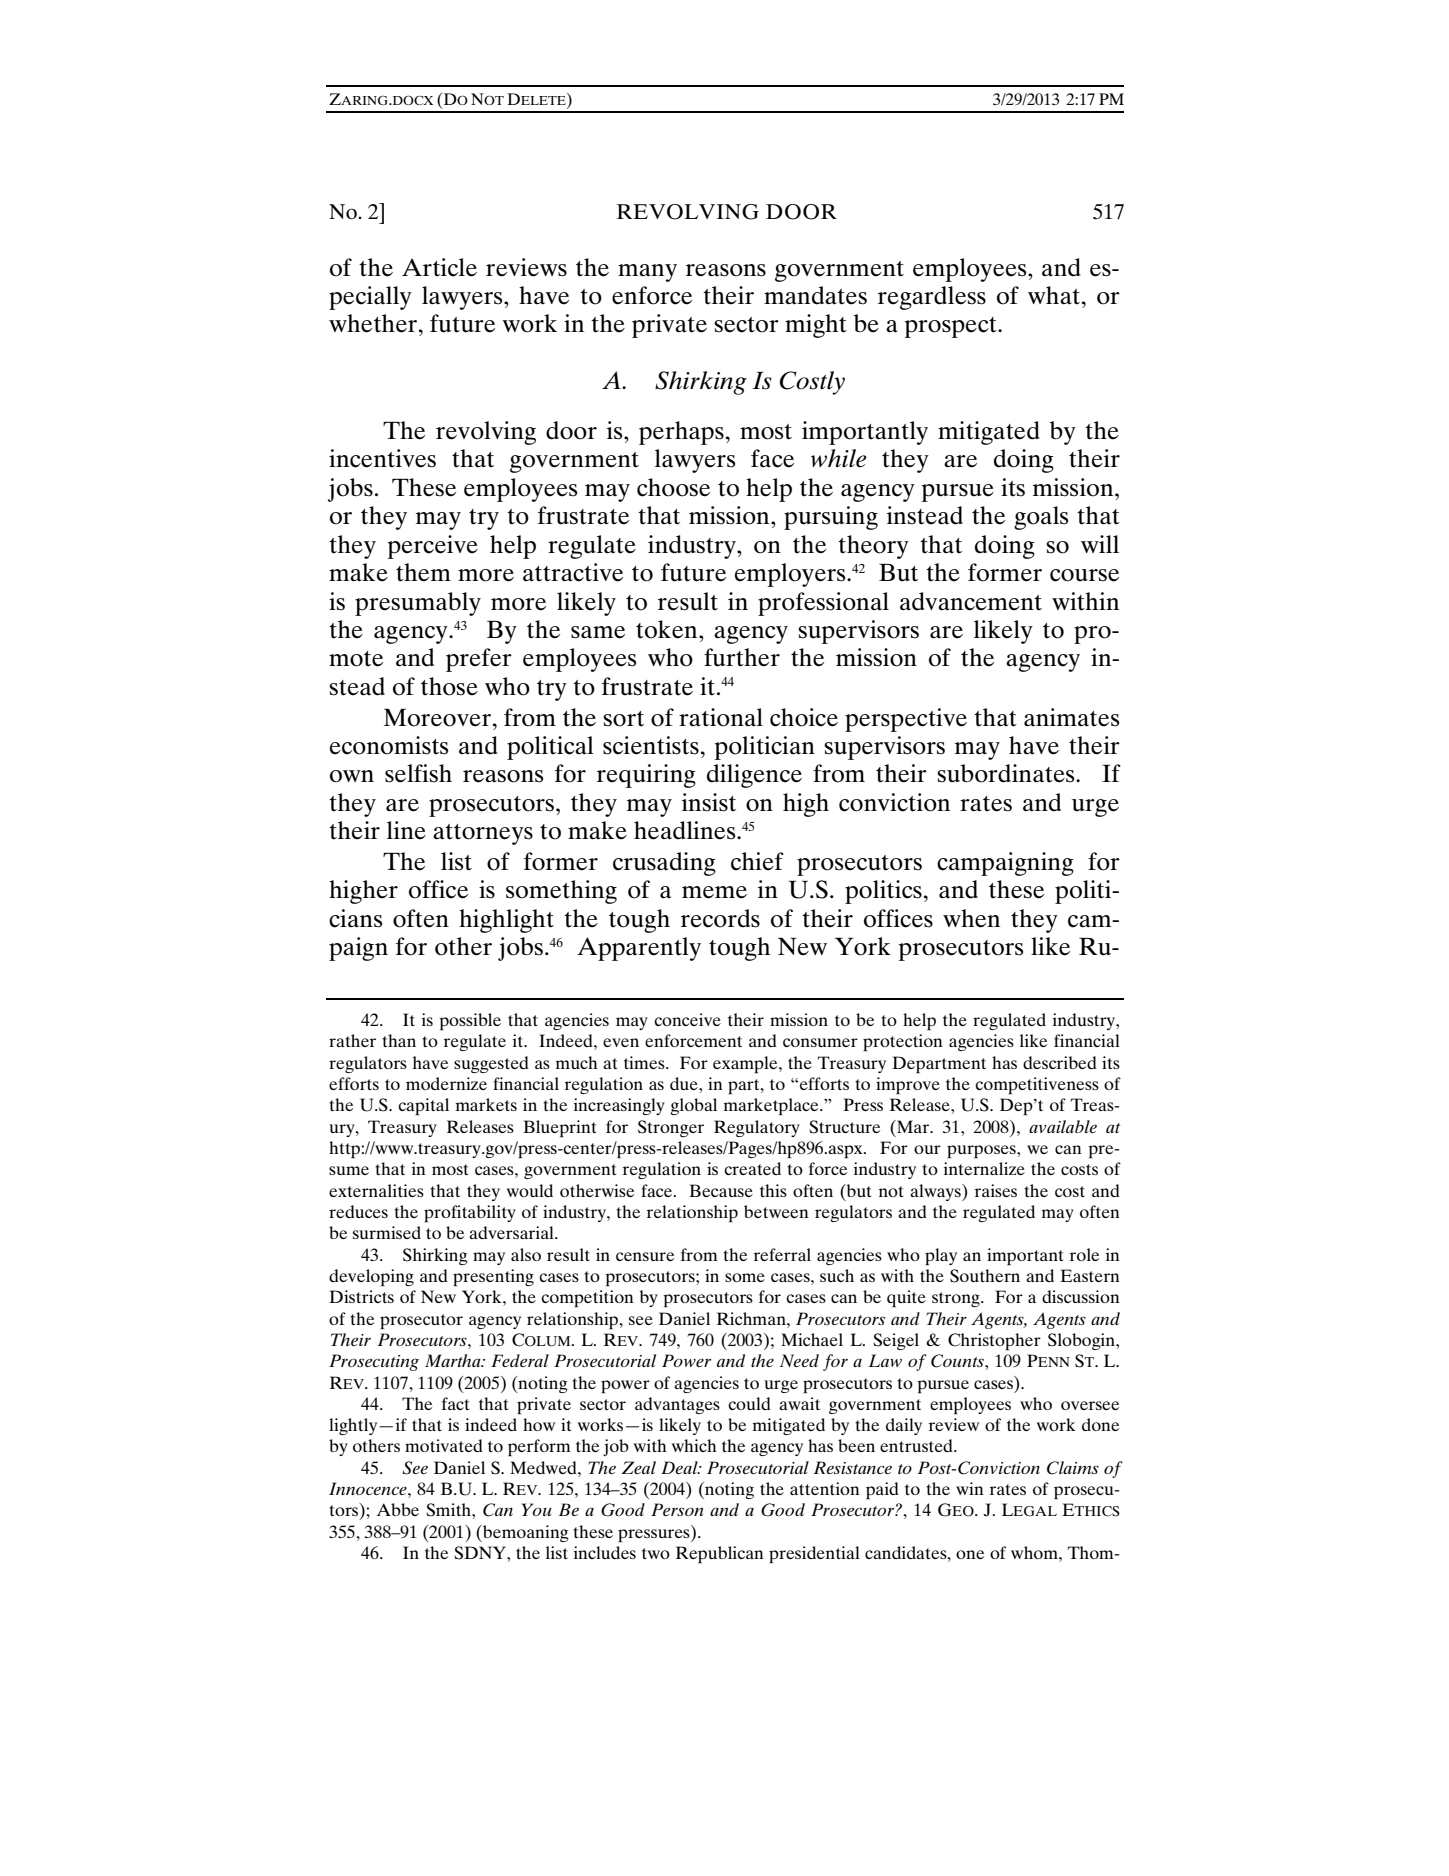 This document has width=1449, height=1876. I want to click on attorneys, so click(483, 834).
